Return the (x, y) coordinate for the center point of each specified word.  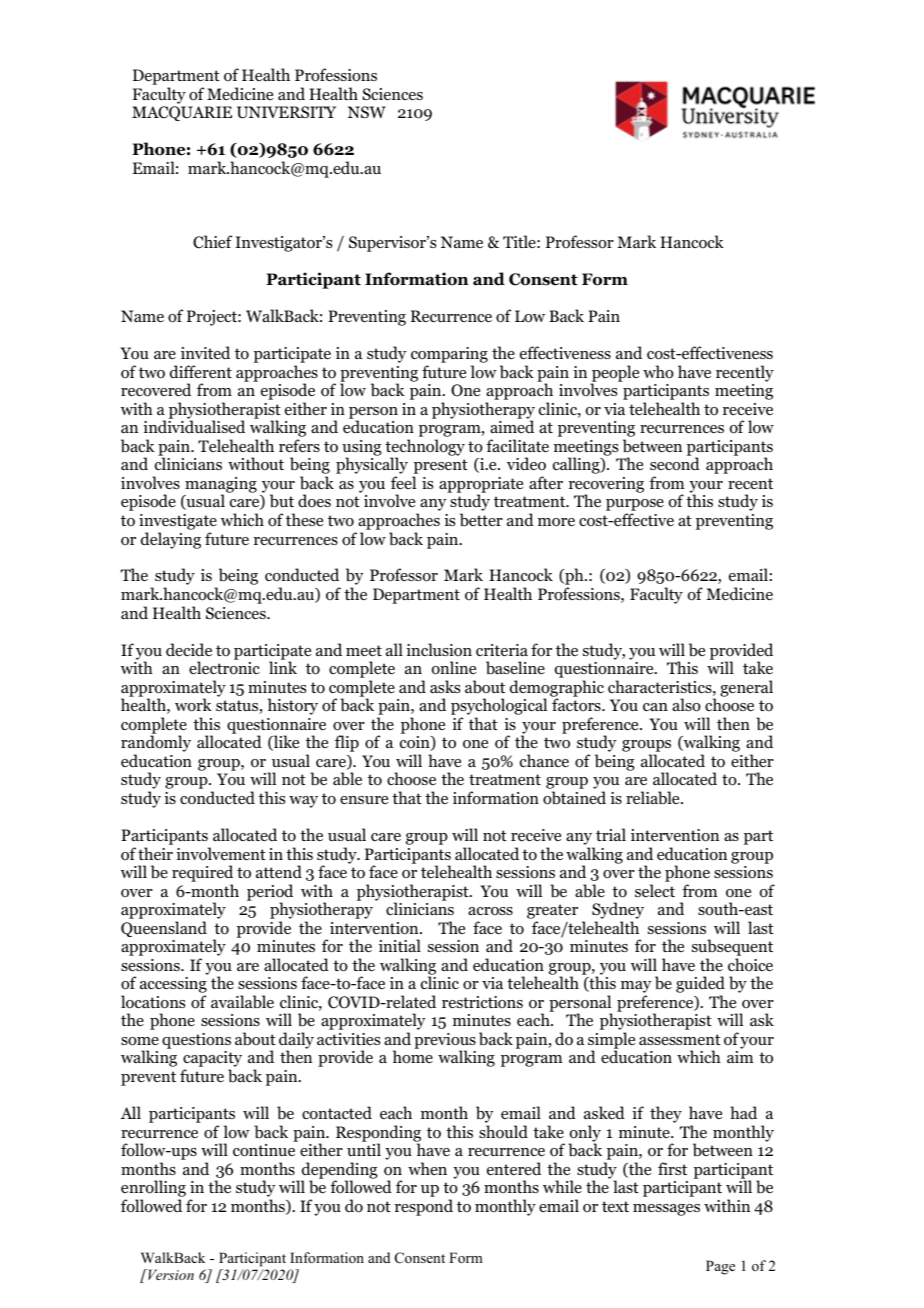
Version (170, 1274)
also (686, 705)
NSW (367, 112)
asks (445, 686)
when (427, 1168)
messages (666, 1210)
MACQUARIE (182, 113)
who (658, 372)
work (193, 705)
